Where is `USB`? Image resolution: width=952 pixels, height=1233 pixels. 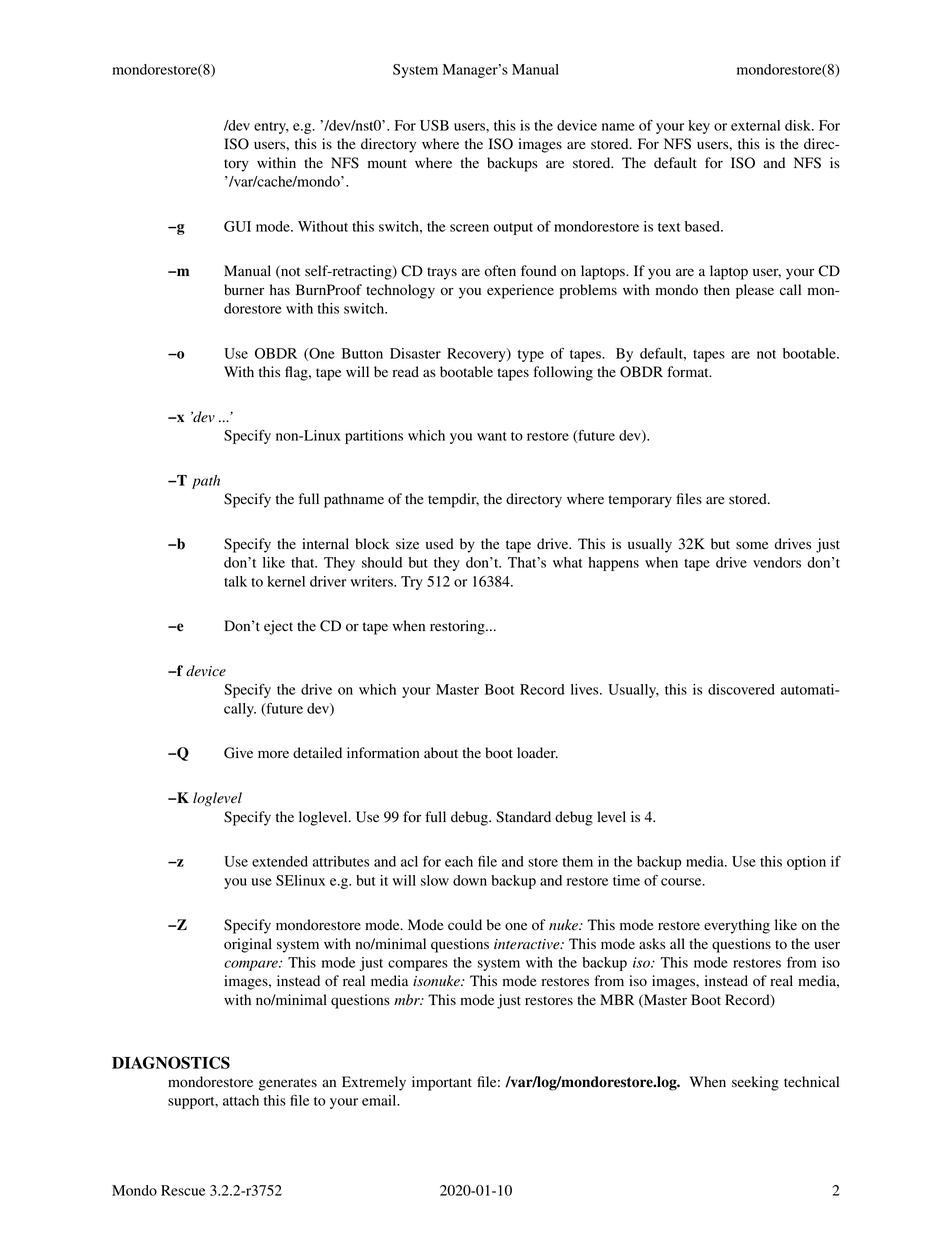
USB is located at coordinates (434, 125).
